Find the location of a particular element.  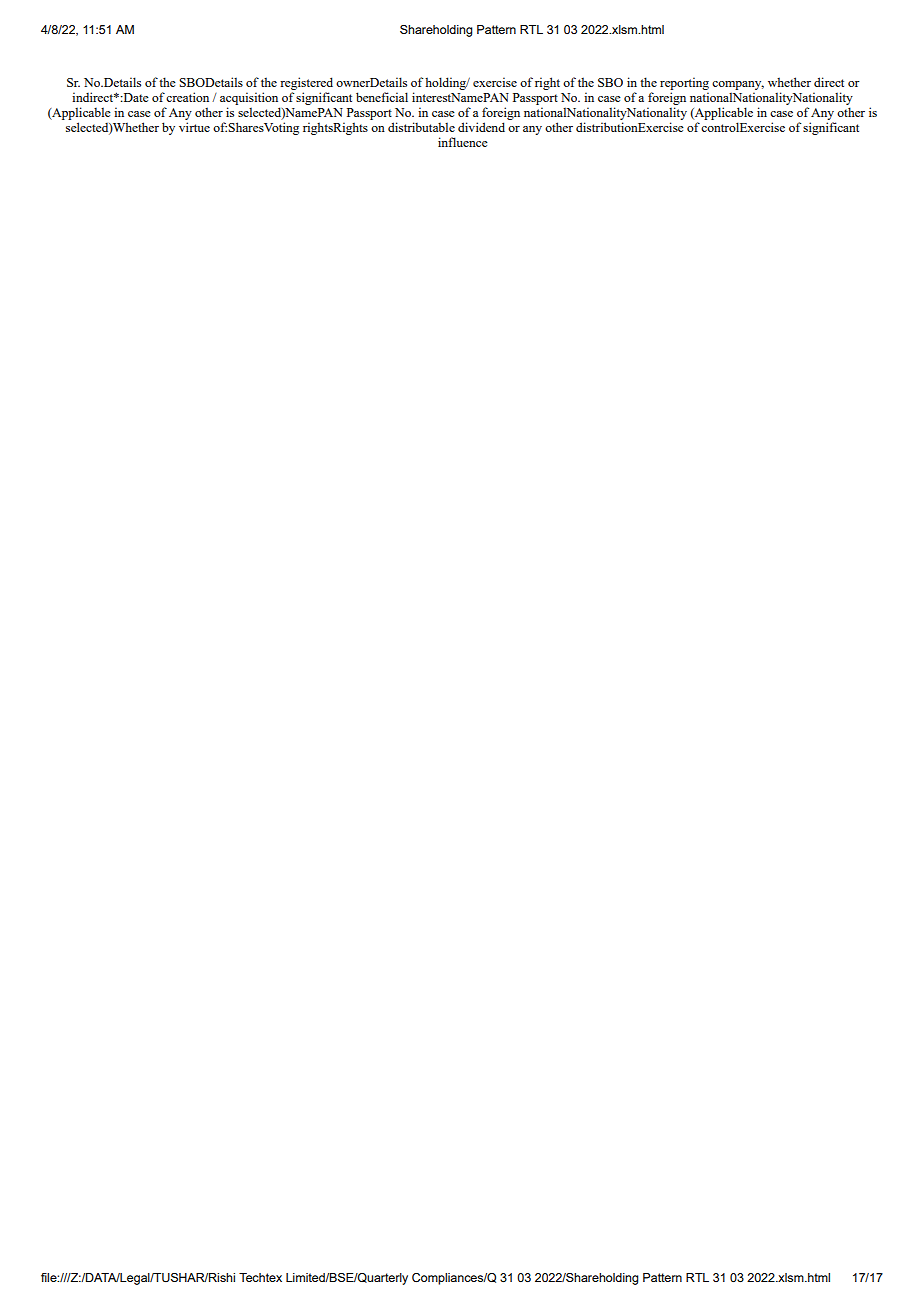

distributable is located at coordinates (421, 127).
